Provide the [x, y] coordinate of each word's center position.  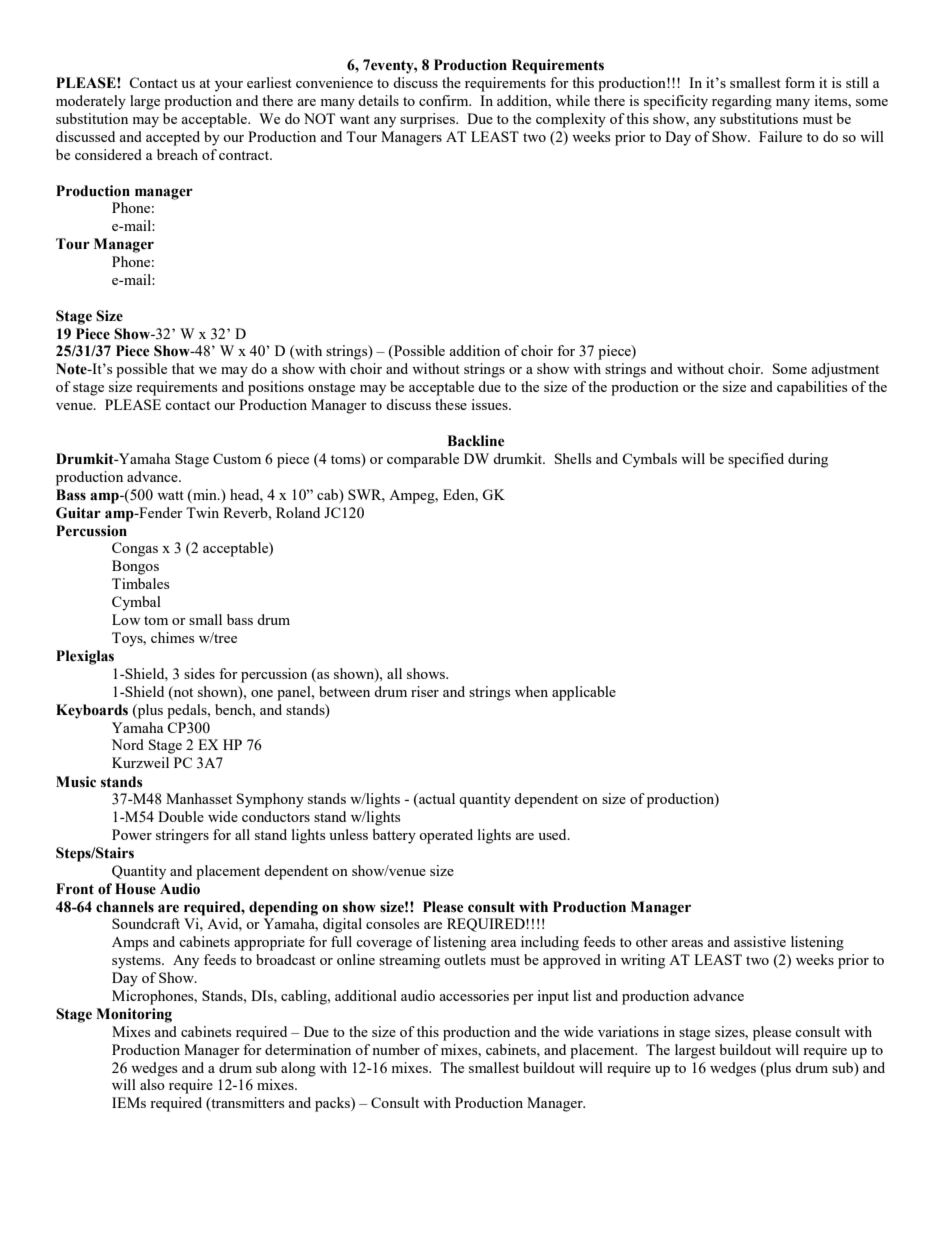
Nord [127, 744]
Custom [237, 458]
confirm [445, 100]
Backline [476, 441]
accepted [173, 138]
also [152, 1084]
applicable [584, 693]
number [396, 1049]
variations [628, 1031]
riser [425, 691]
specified [756, 460]
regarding [742, 102]
